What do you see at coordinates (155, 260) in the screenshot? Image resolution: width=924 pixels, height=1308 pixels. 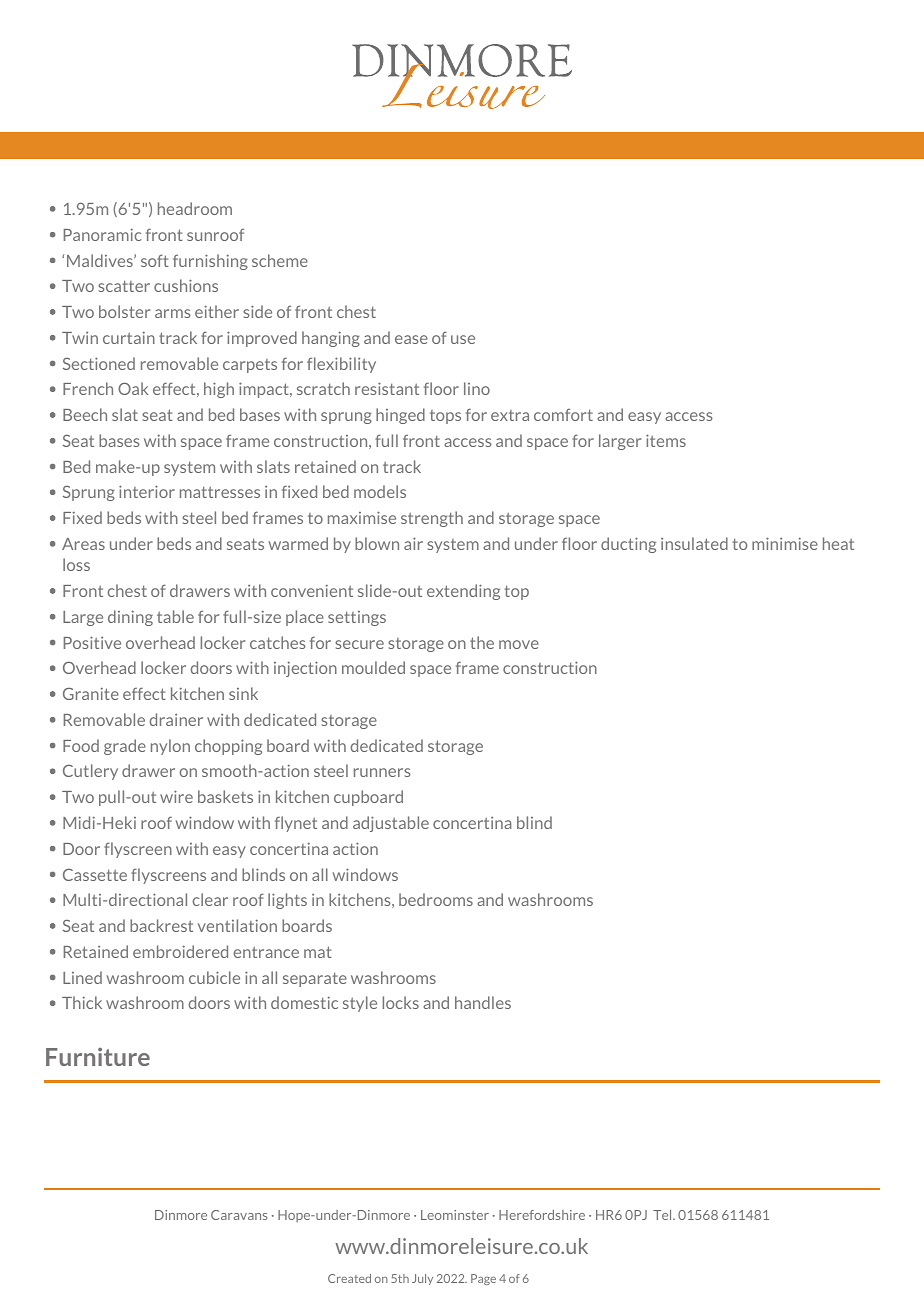 I see `soft` at bounding box center [155, 260].
